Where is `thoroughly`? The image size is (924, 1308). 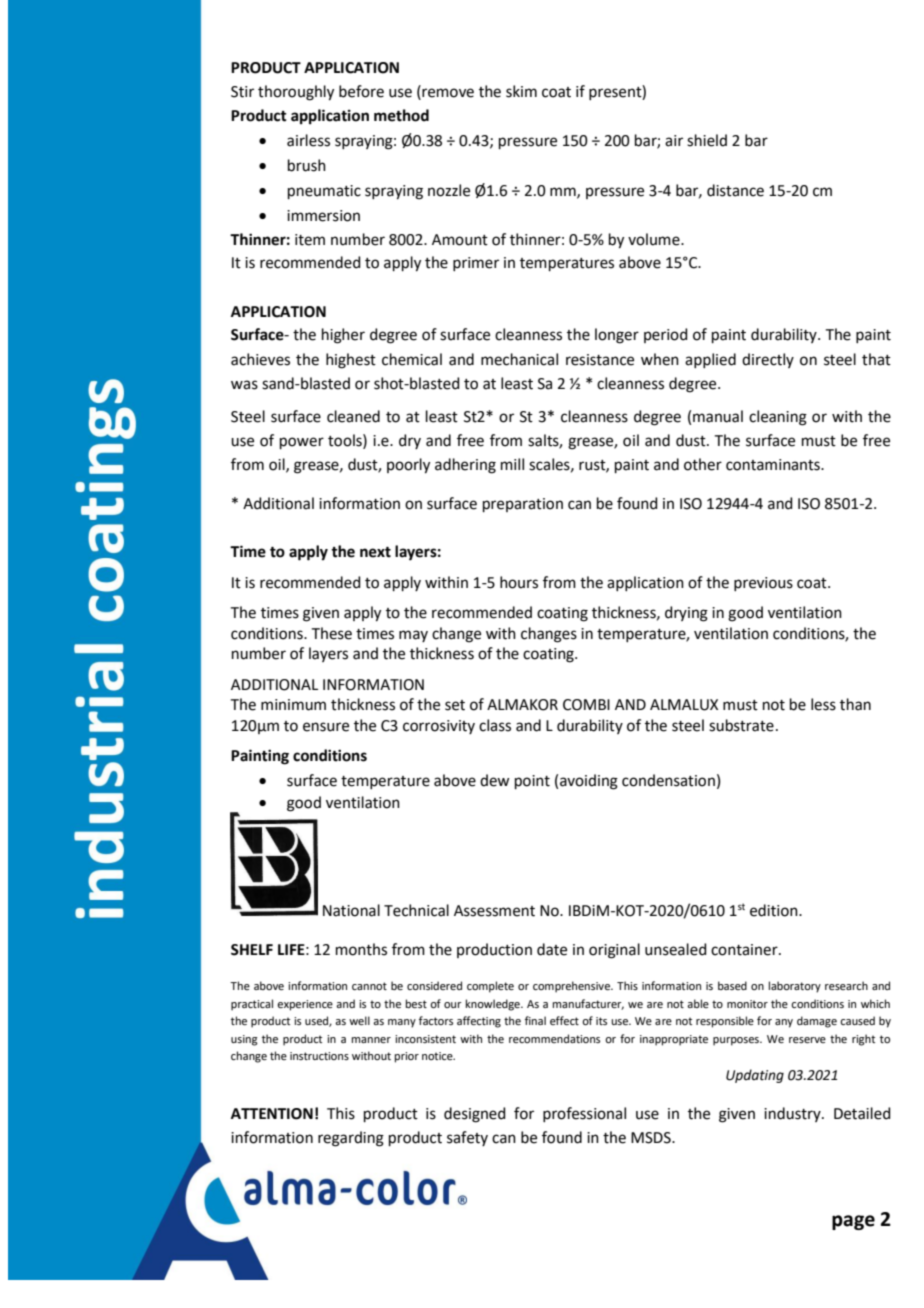 thoroughly is located at coordinates (296, 93).
